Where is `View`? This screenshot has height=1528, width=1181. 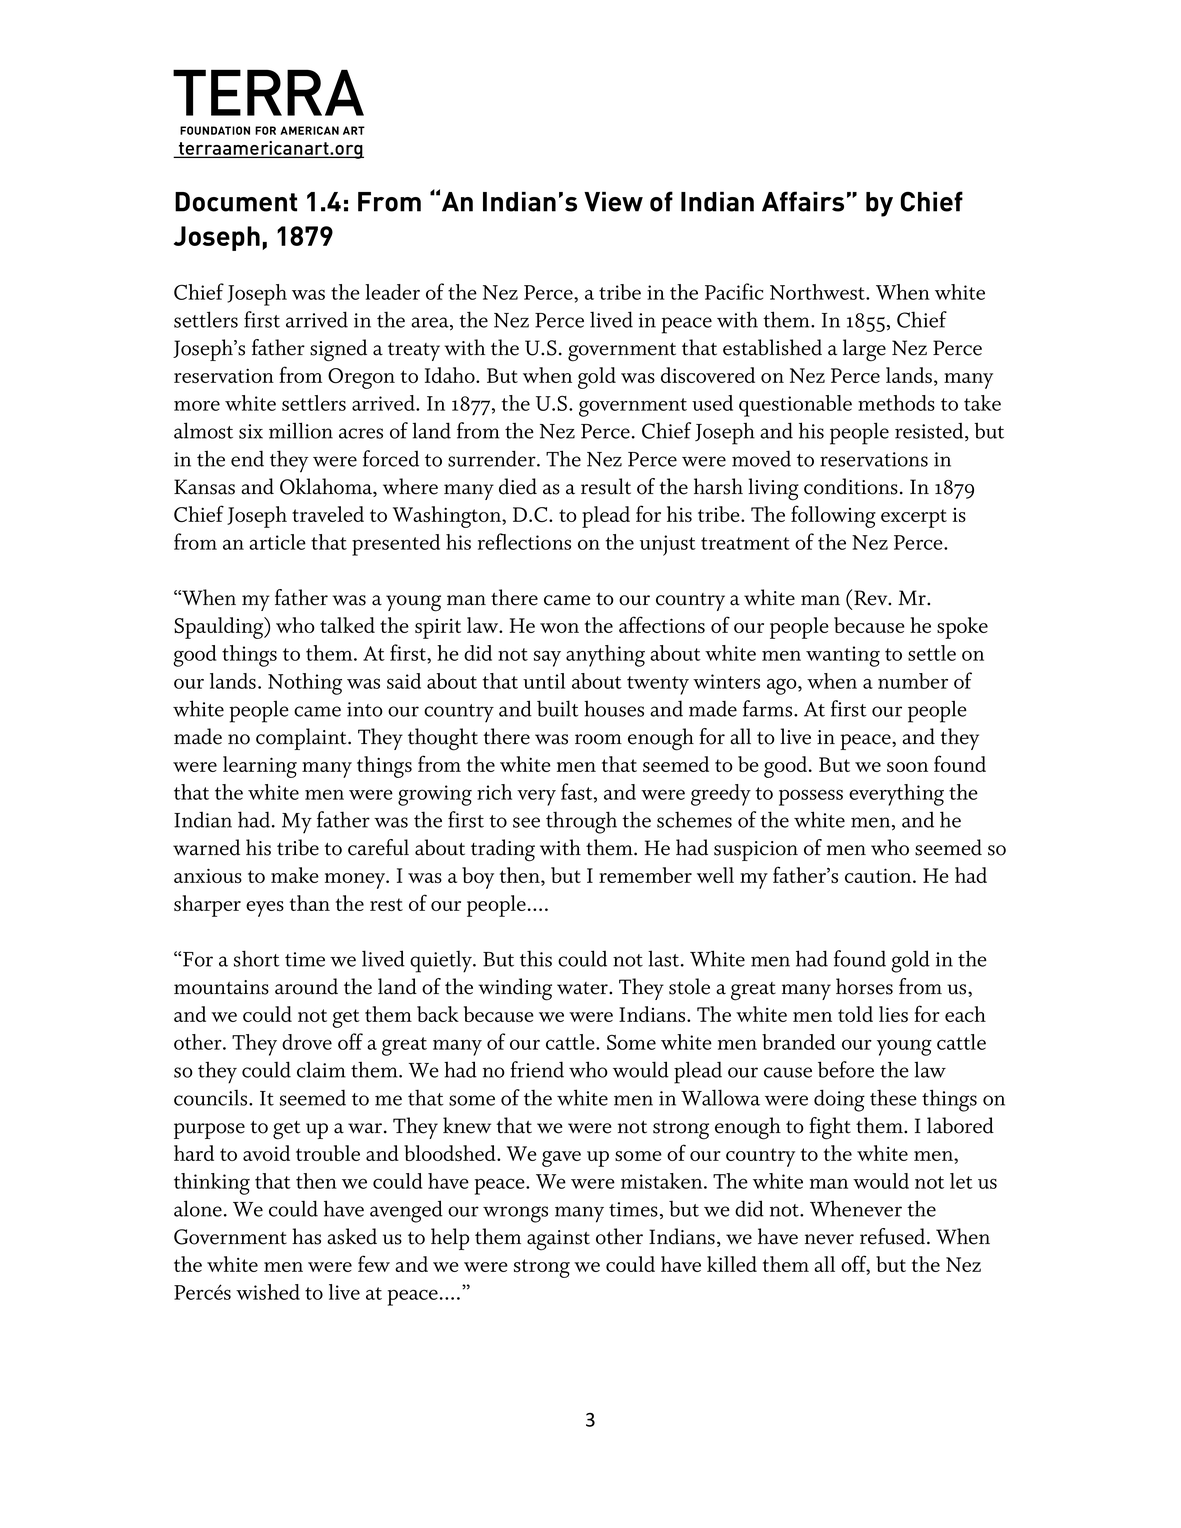
View is located at coordinates (613, 202).
